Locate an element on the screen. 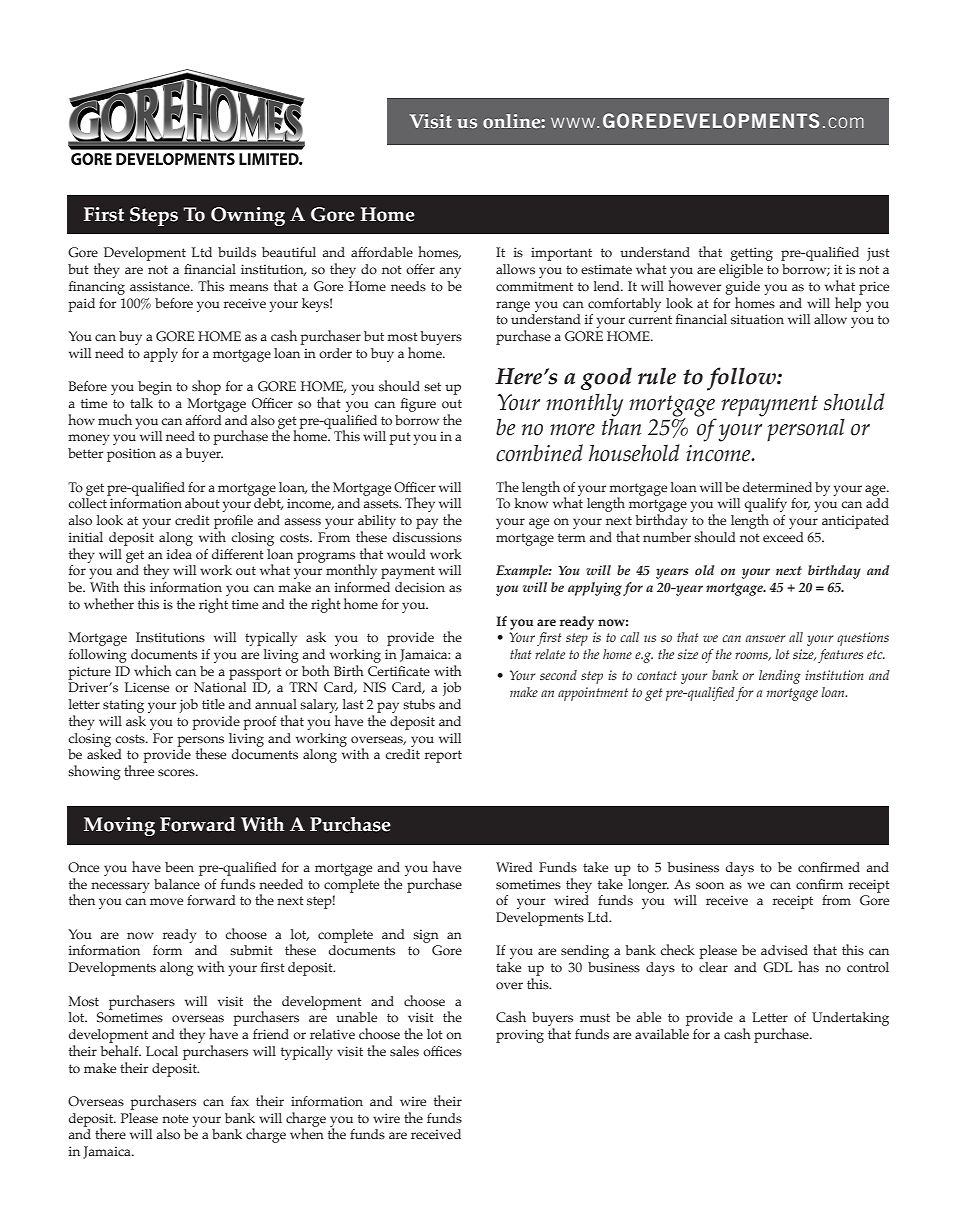 The height and width of the screenshot is (1232, 958). discussions is located at coordinates (427, 537).
